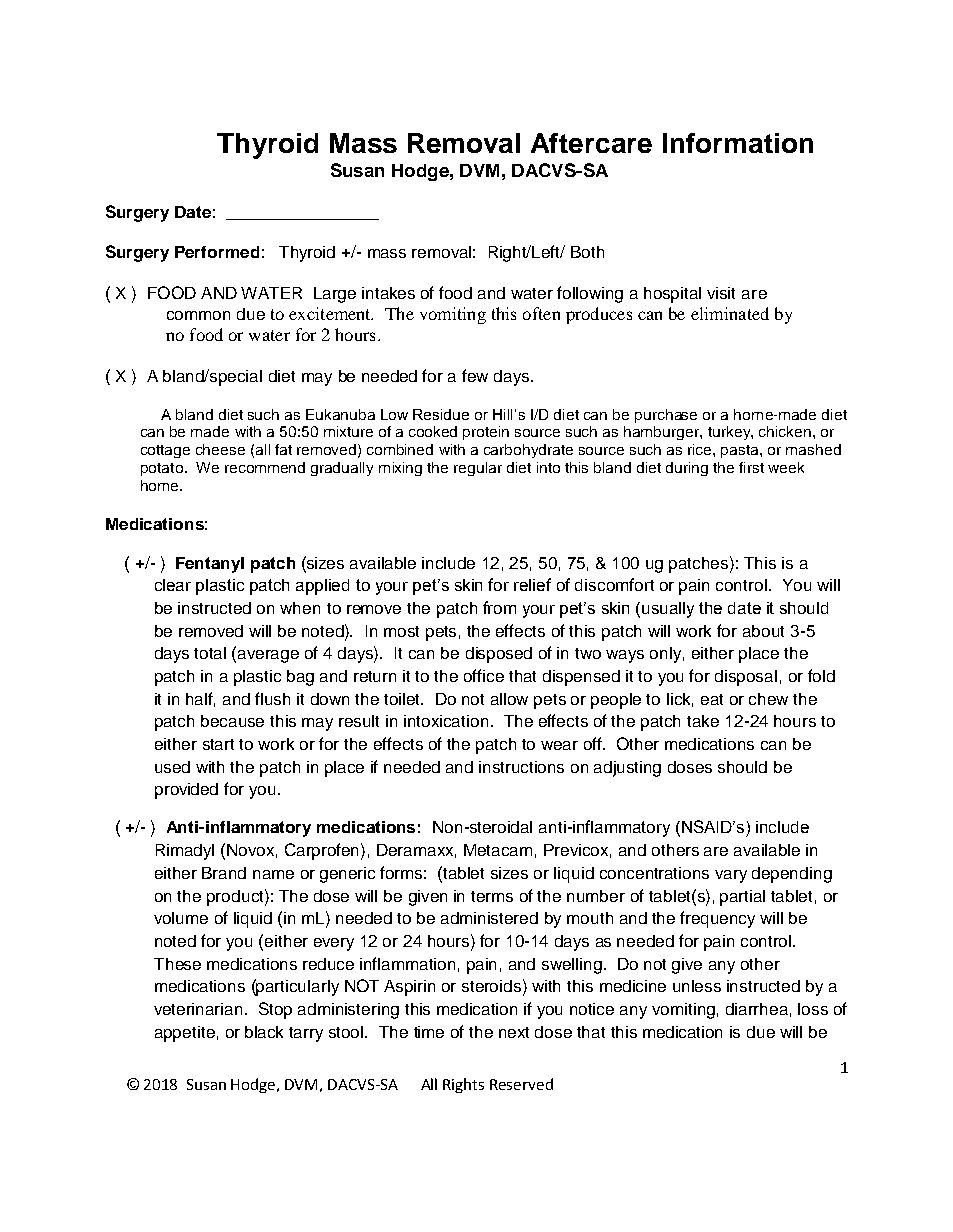 The height and width of the screenshot is (1232, 953). What do you see at coordinates (283, 449) in the screenshot?
I see `fat` at bounding box center [283, 449].
